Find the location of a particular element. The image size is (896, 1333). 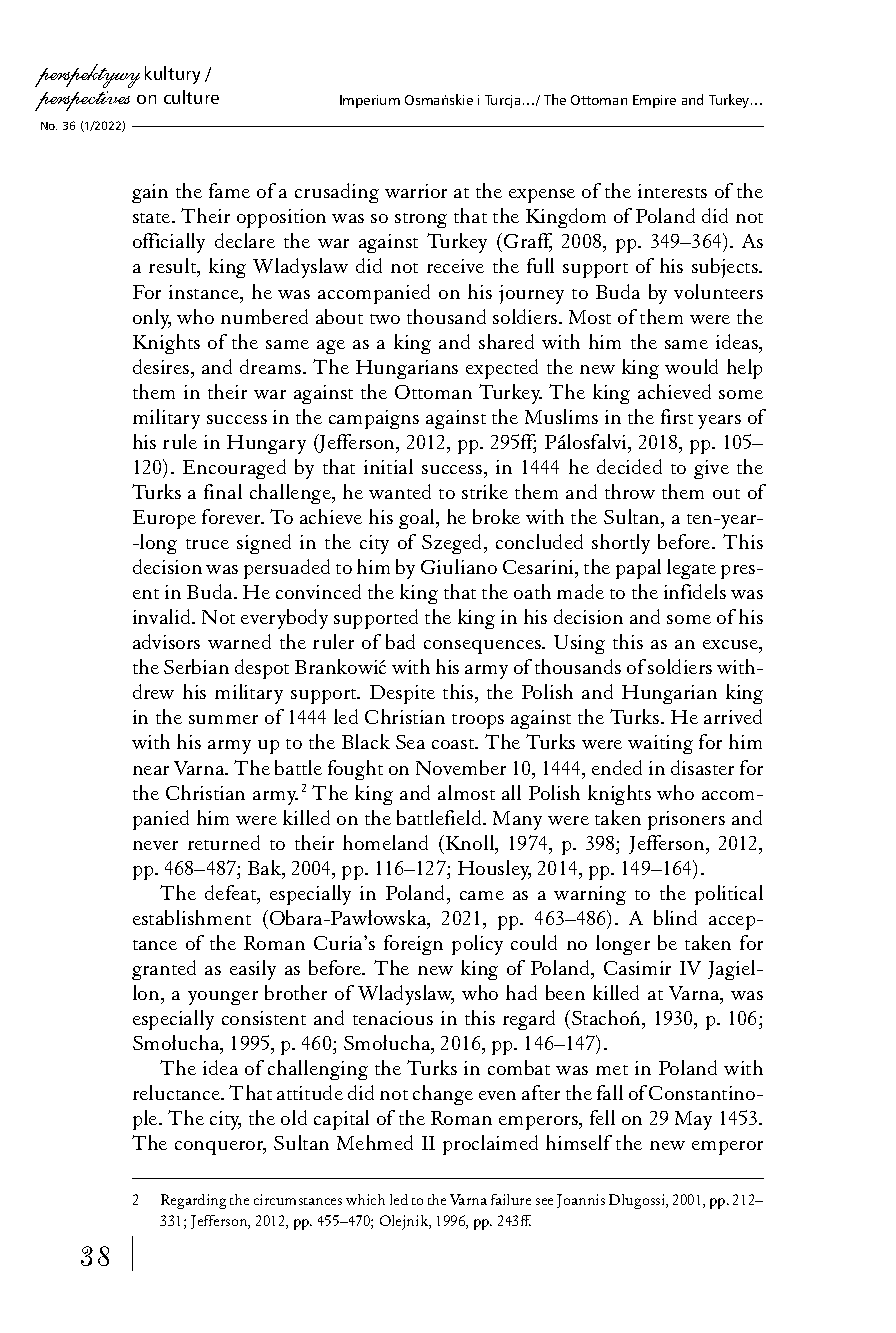

foreign is located at coordinates (413, 945).
